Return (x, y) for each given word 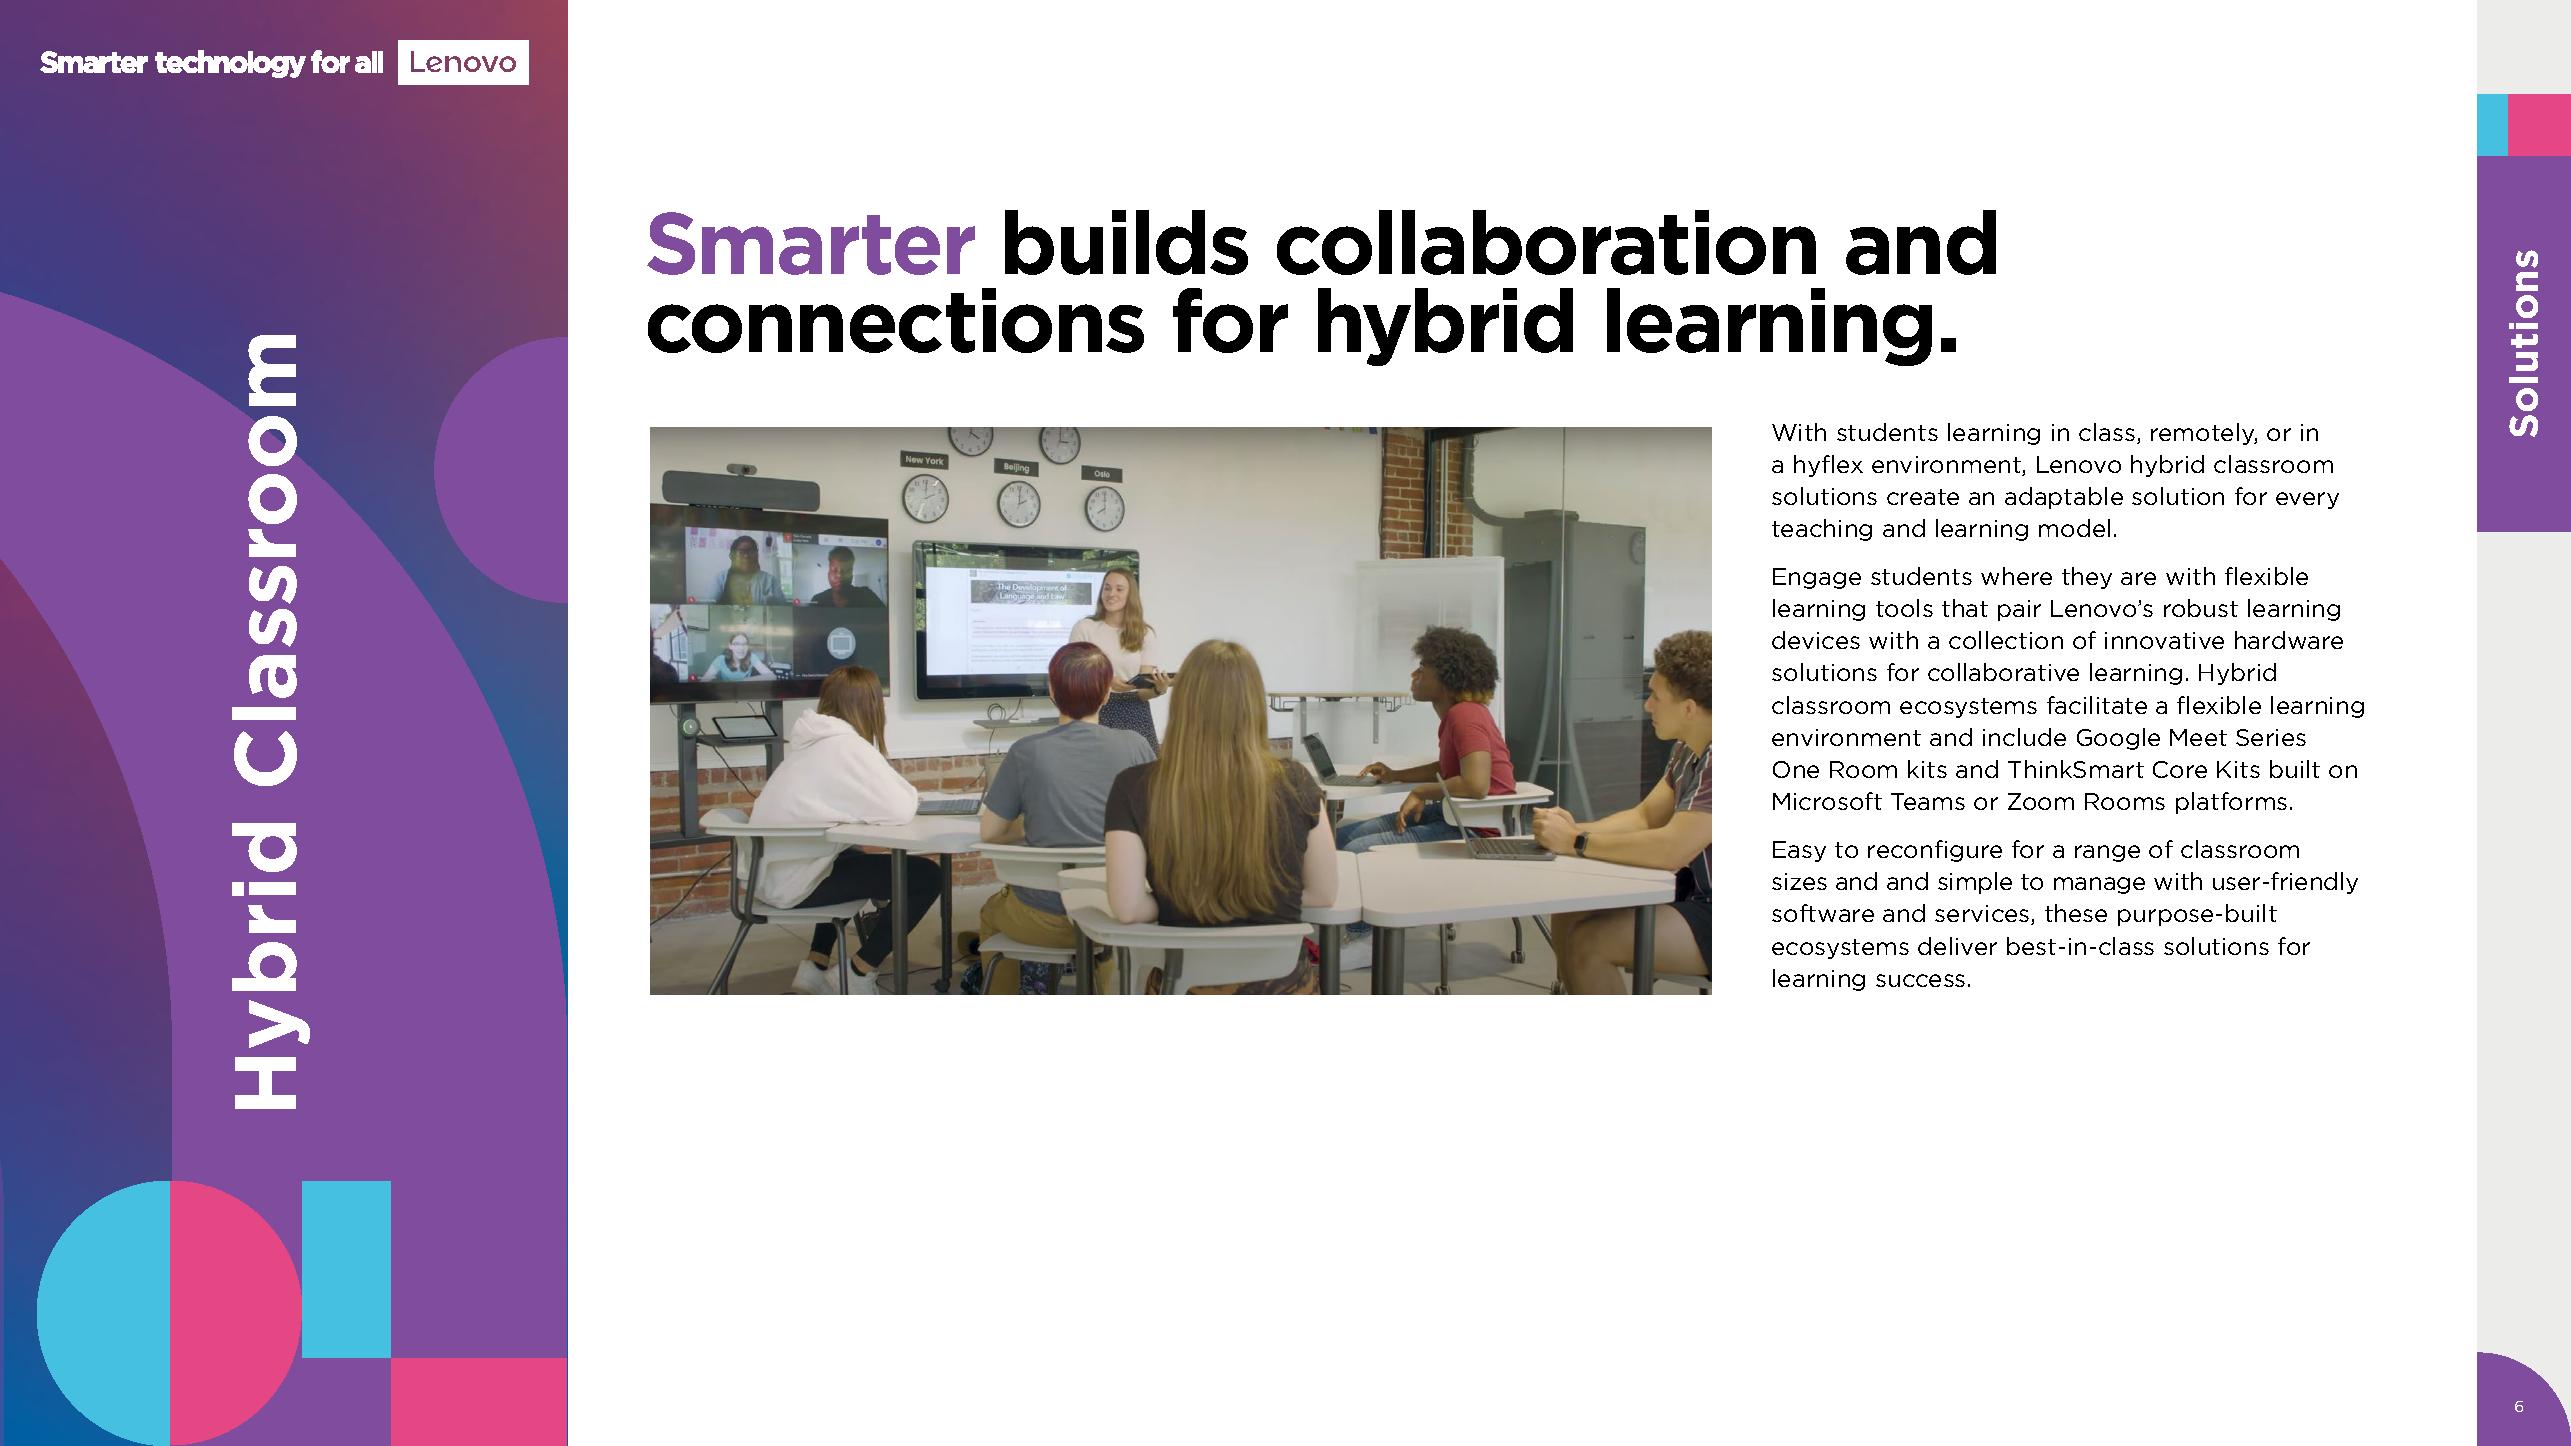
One (1796, 769)
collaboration (1546, 242)
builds (1126, 242)
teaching (1822, 530)
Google (2118, 739)
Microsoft (1827, 801)
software (1823, 913)
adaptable (2064, 498)
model (2074, 528)
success (1920, 980)
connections (896, 320)
